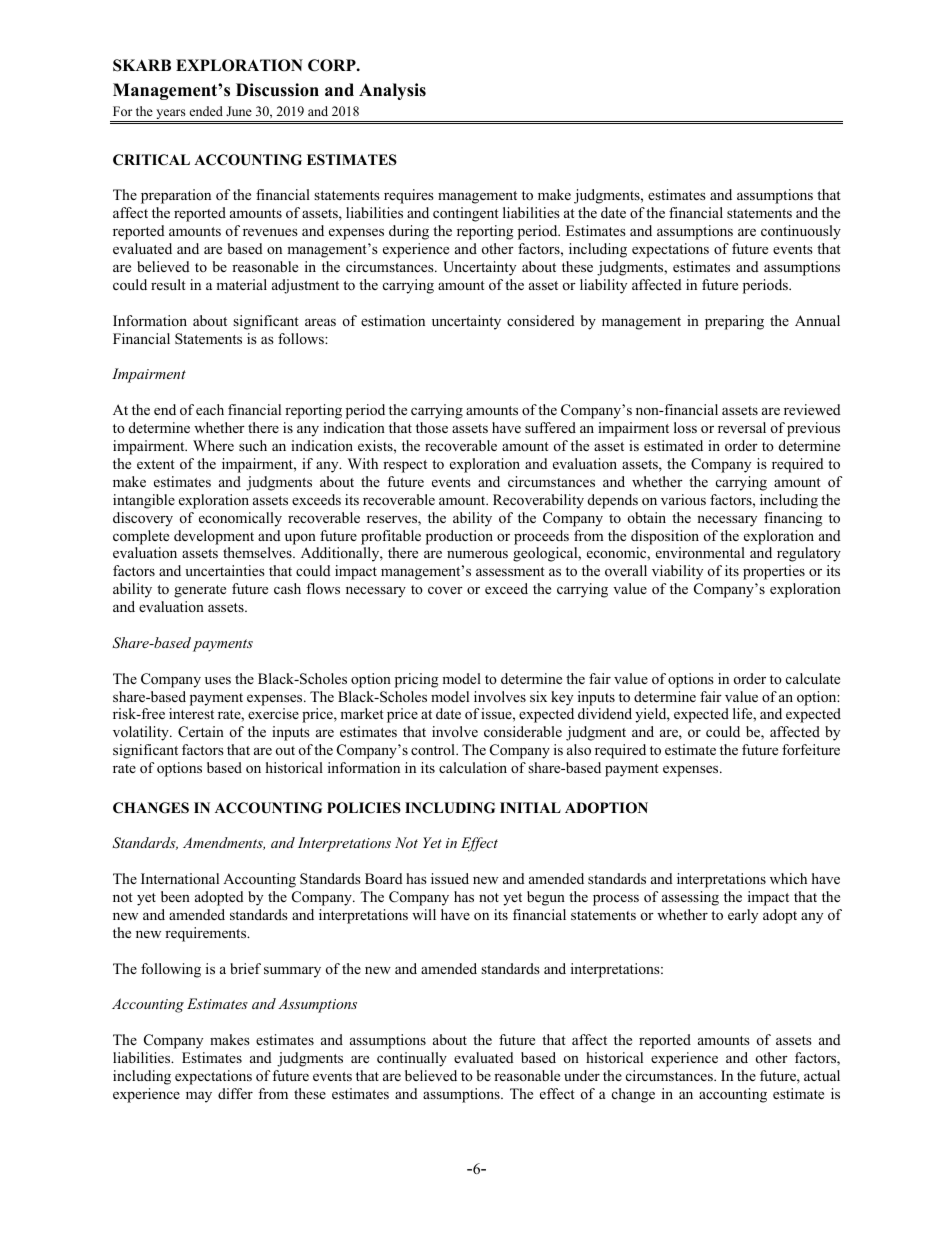 This screenshot has width=952, height=1233. I want to click on development, so click(214, 537).
